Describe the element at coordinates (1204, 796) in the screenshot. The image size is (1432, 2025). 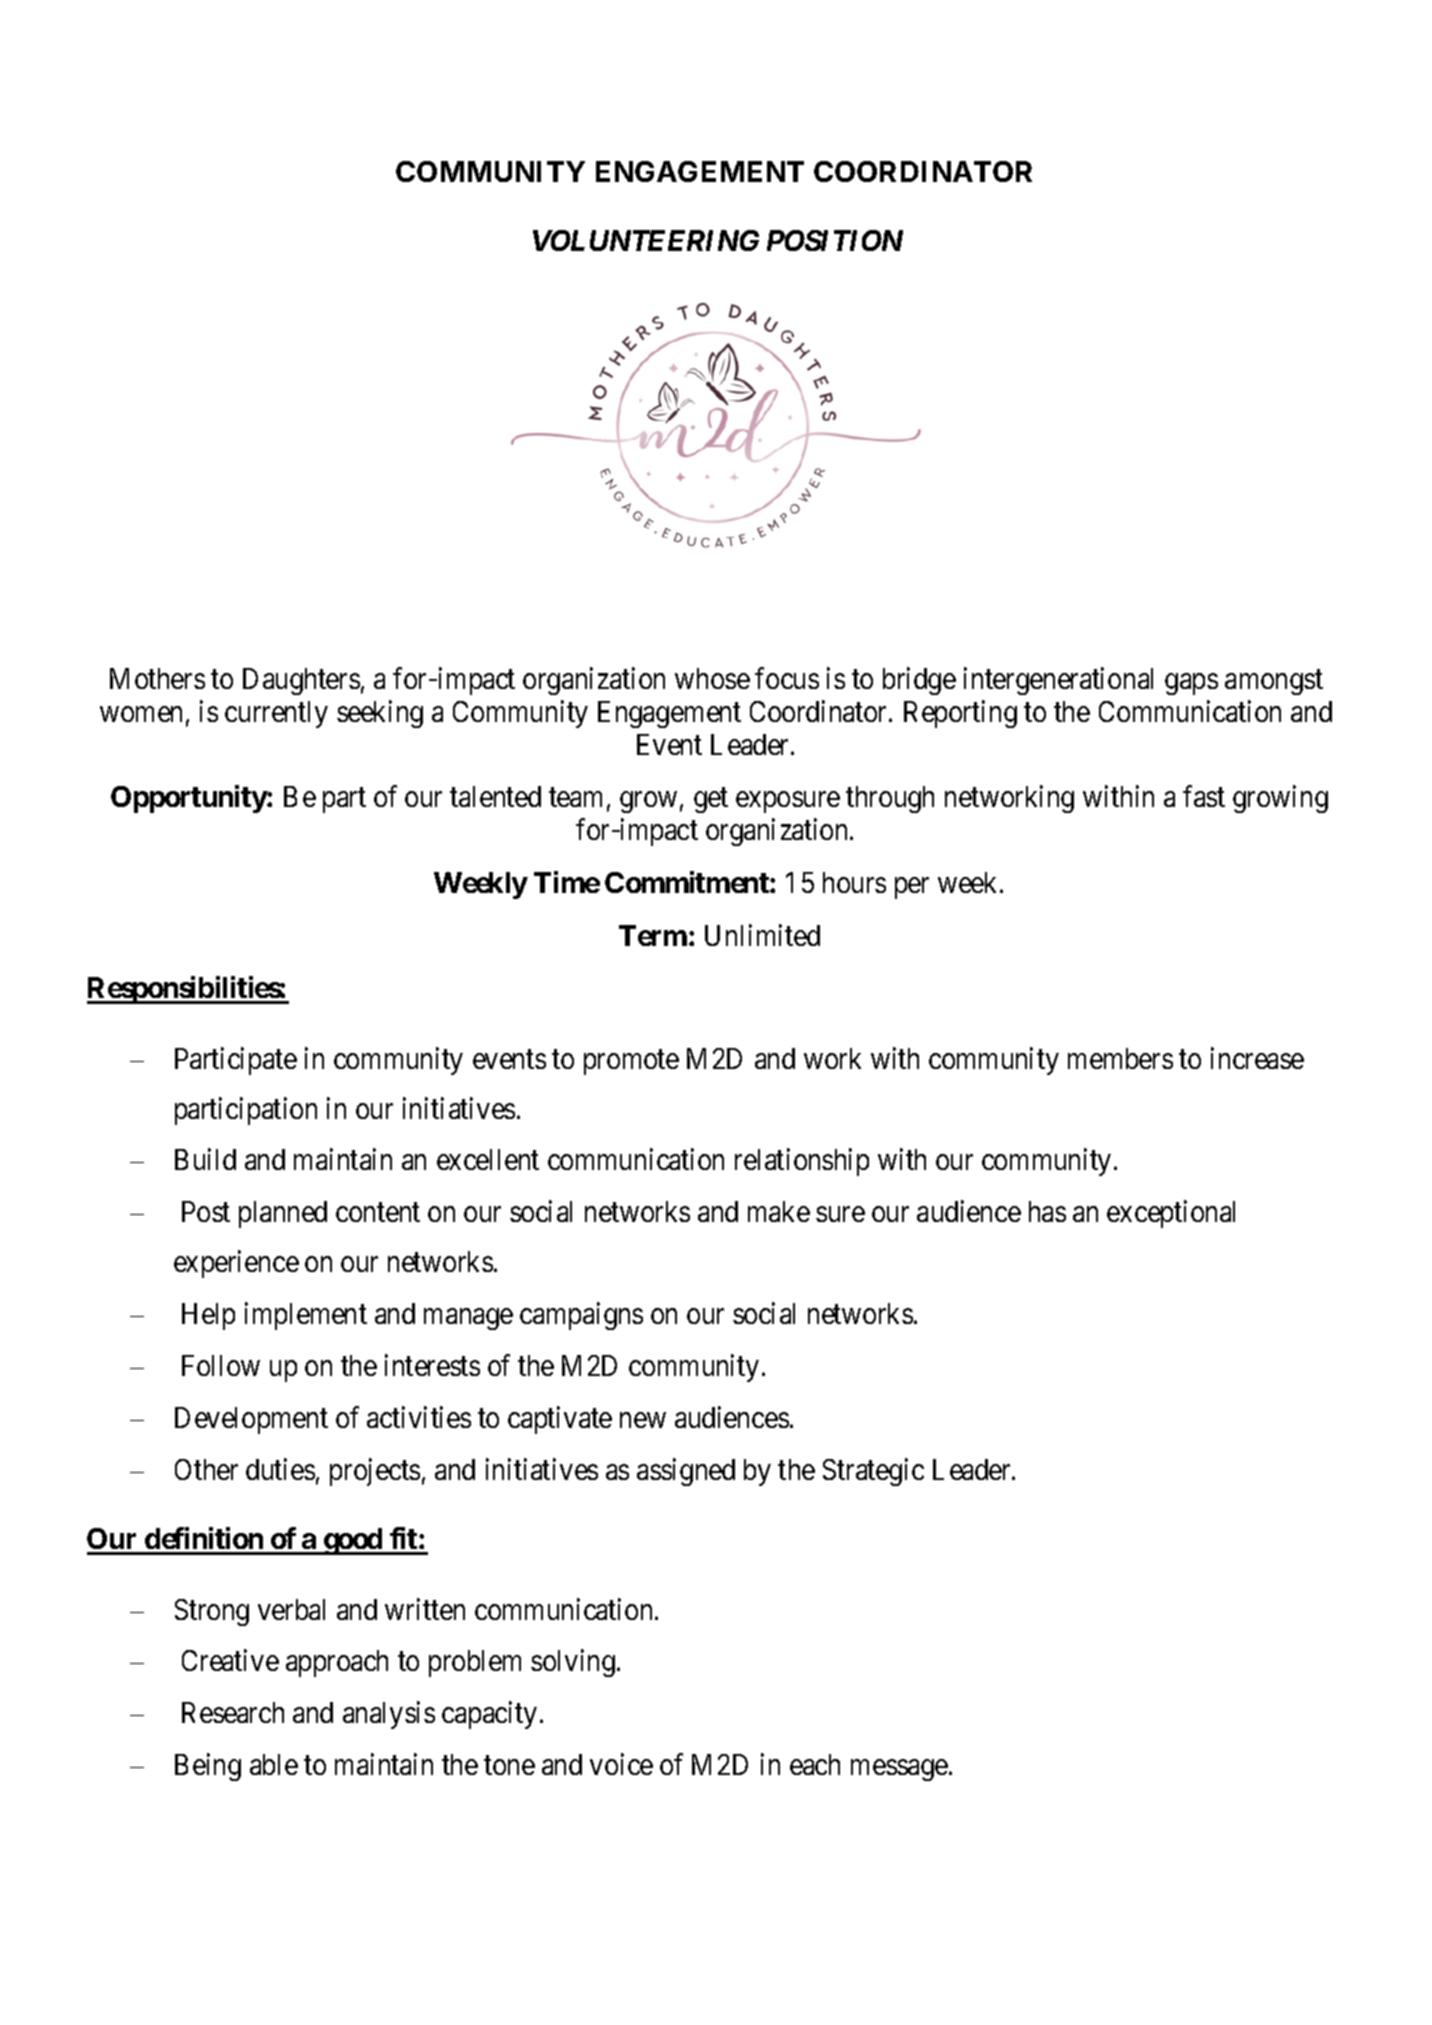
I see `fast` at that location.
